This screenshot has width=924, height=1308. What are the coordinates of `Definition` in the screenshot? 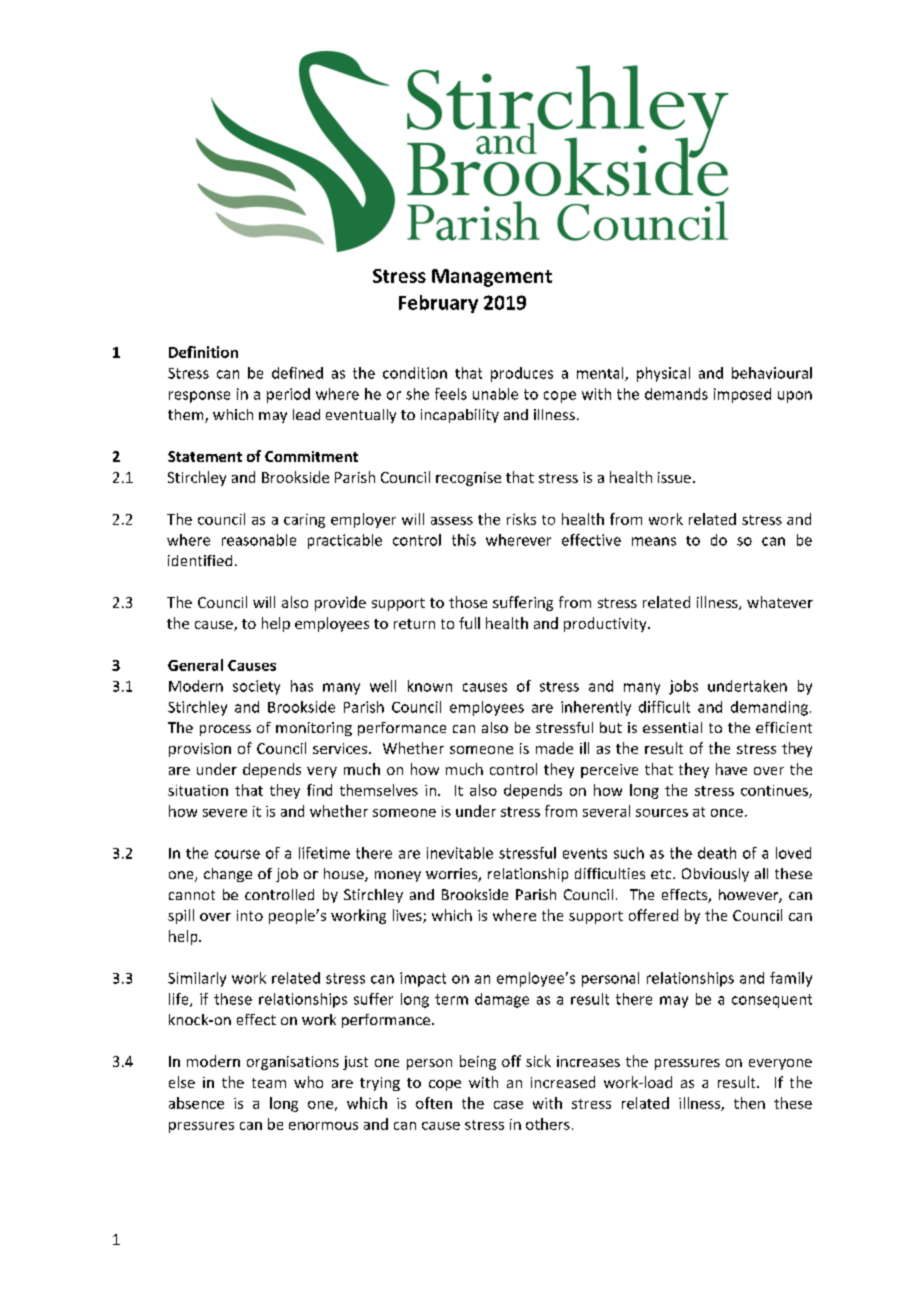 It's located at (203, 352).
